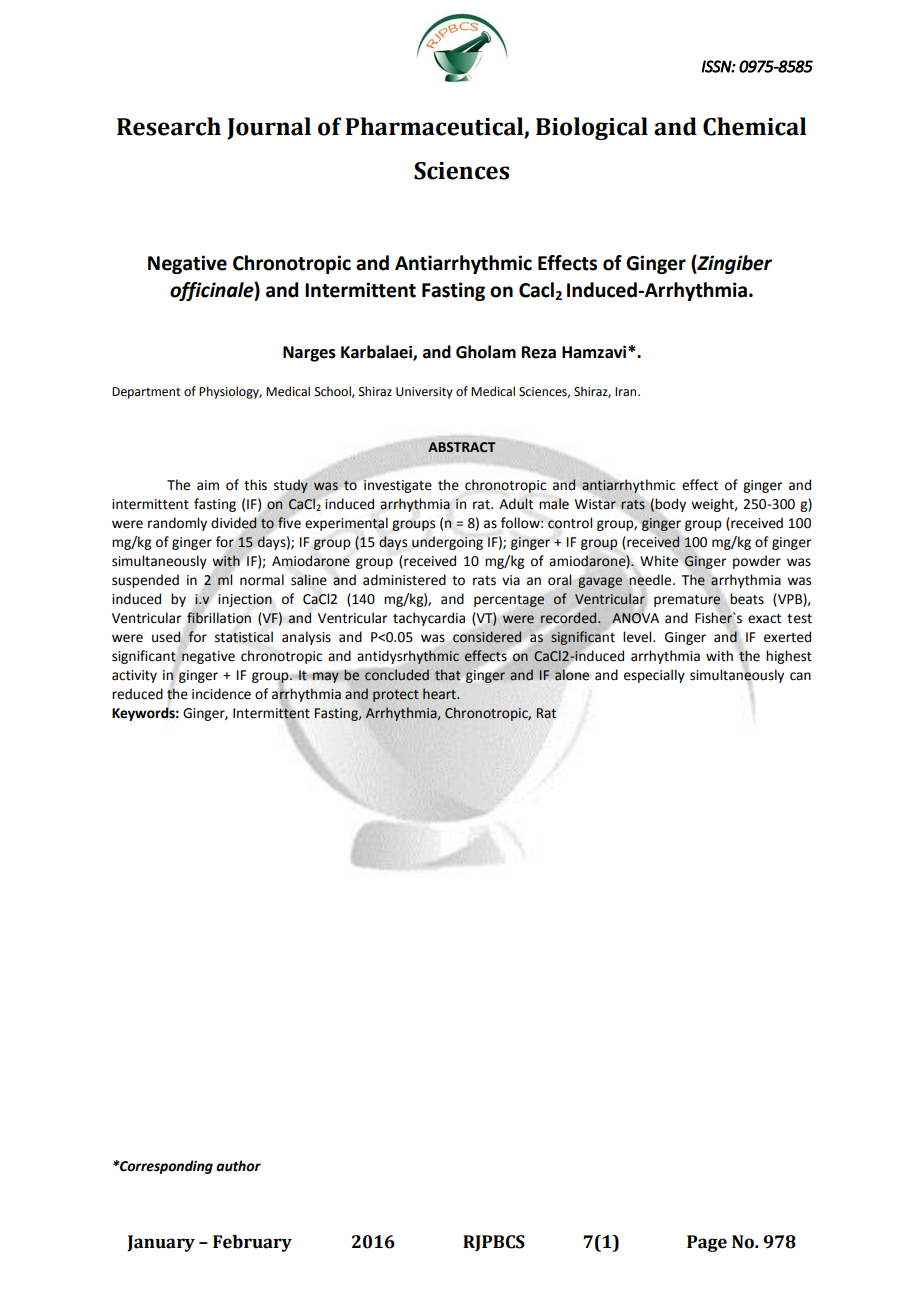 The image size is (924, 1308). I want to click on incidence, so click(221, 694).
